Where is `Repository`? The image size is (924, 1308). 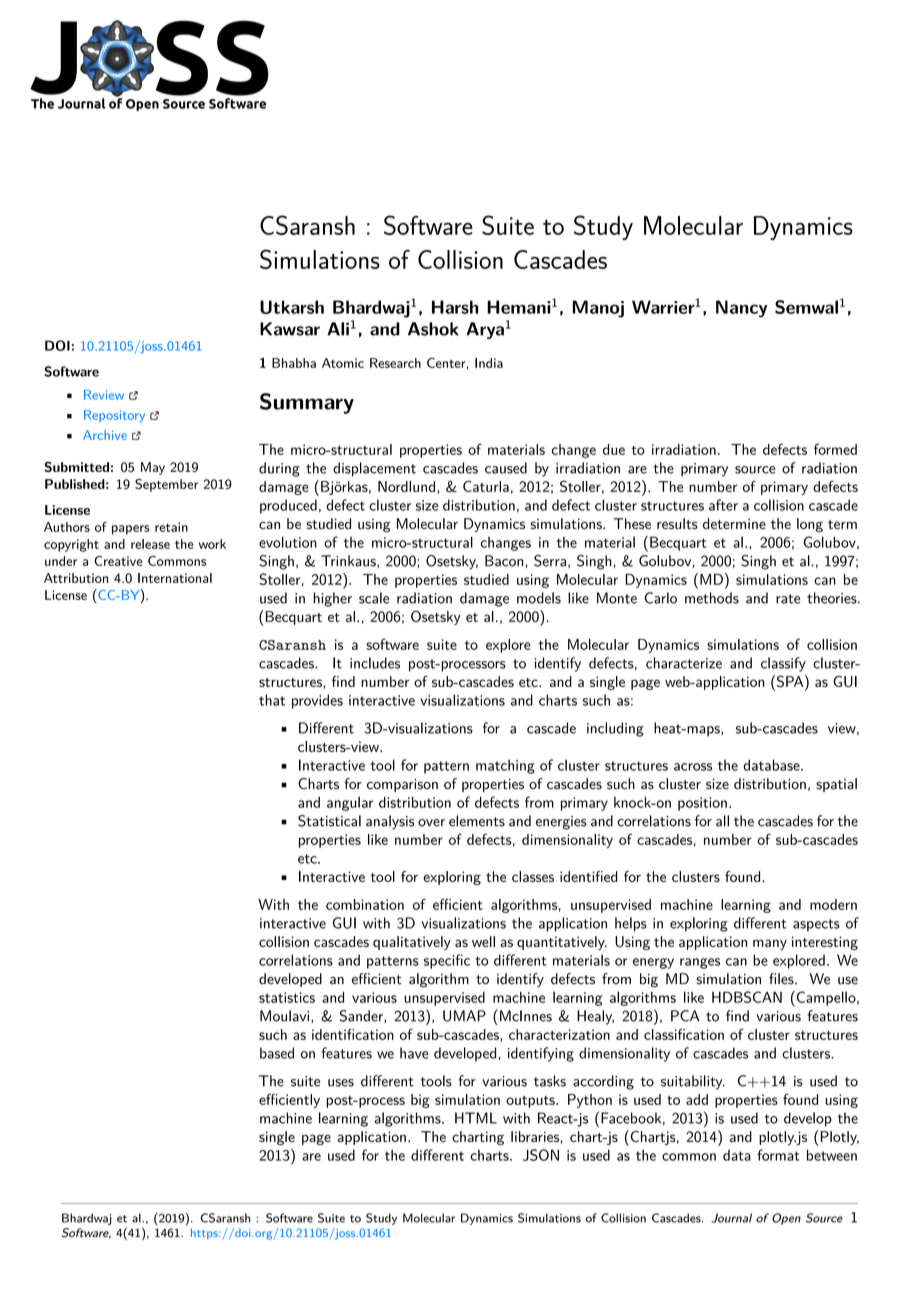
Repository is located at coordinates (114, 416).
